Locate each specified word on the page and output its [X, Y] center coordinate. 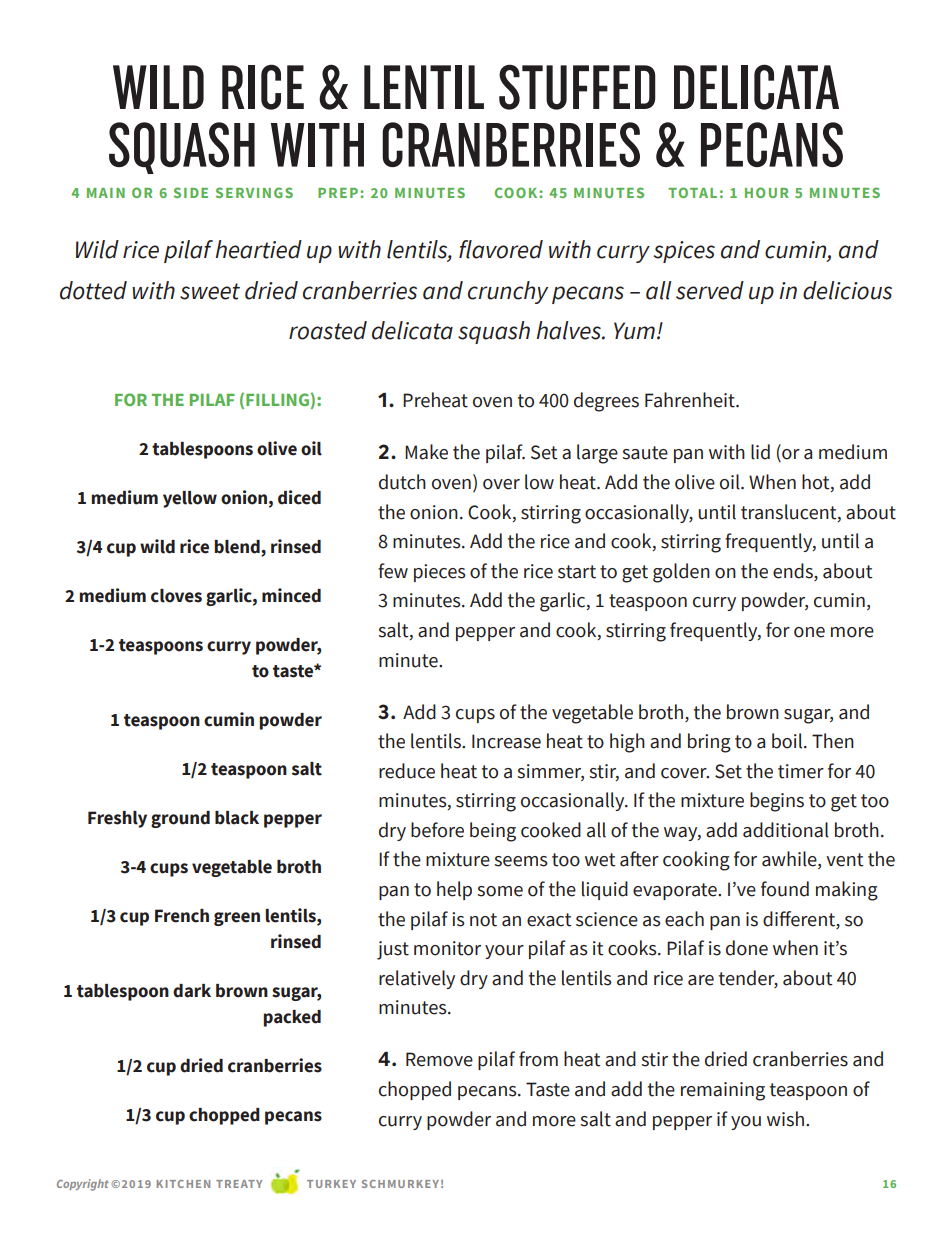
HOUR [767, 192]
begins [777, 802]
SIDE [191, 192]
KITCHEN [183, 1184]
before [437, 830]
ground [180, 819]
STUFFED [577, 87]
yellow [190, 499]
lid [760, 452]
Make [426, 452]
